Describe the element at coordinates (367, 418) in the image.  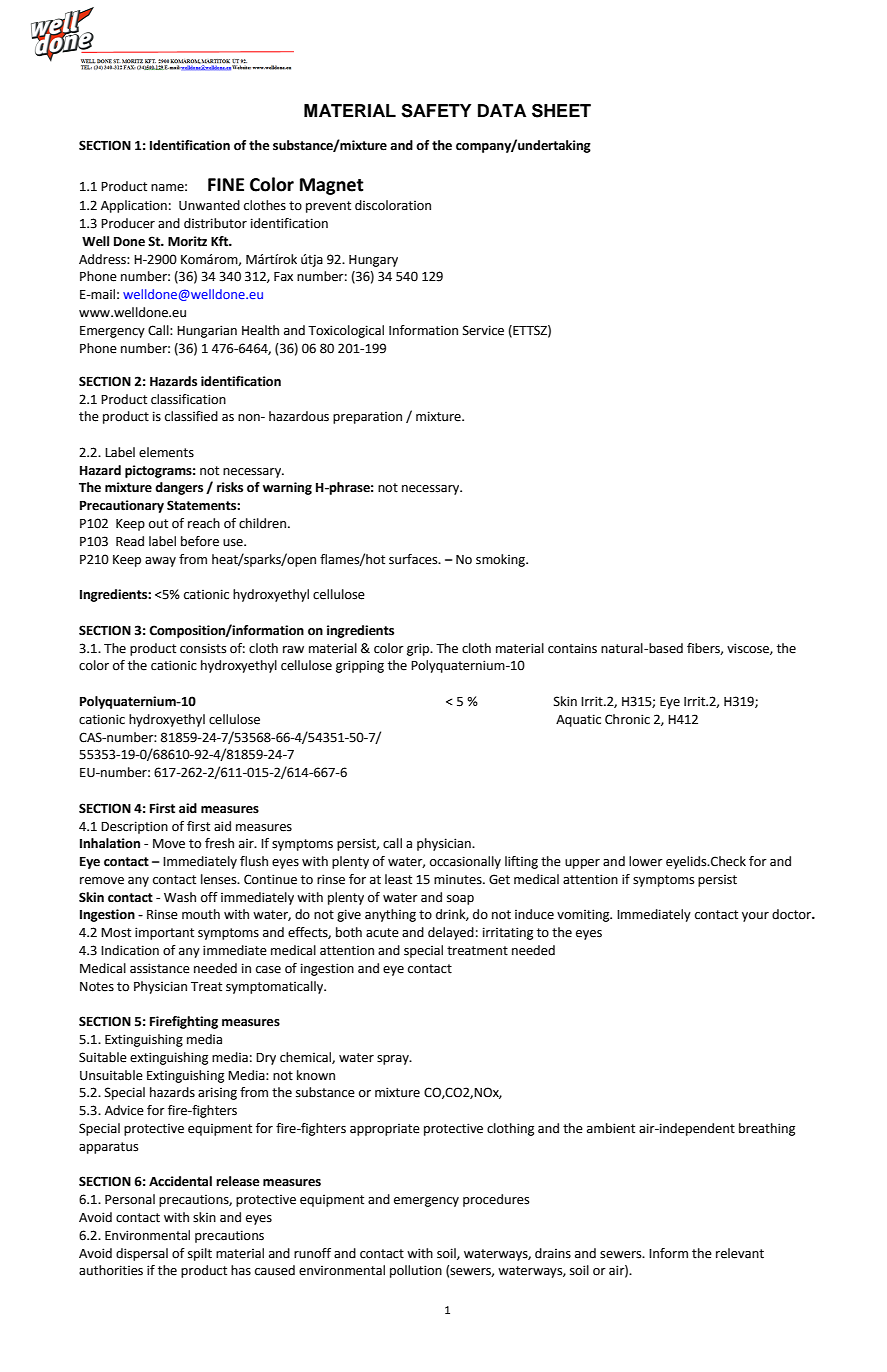
I see `preparation` at that location.
